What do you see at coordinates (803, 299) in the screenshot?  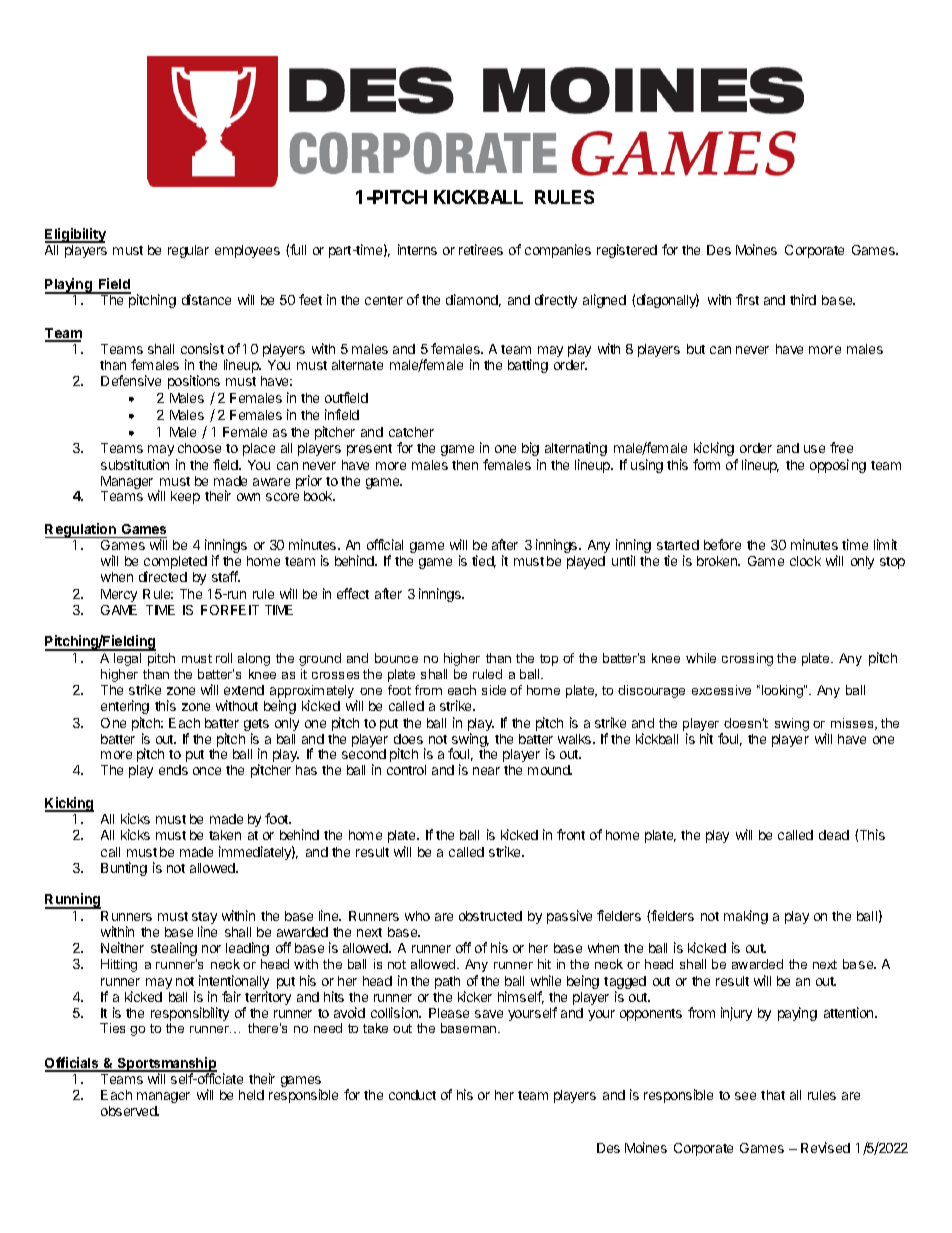 I see `third` at bounding box center [803, 299].
